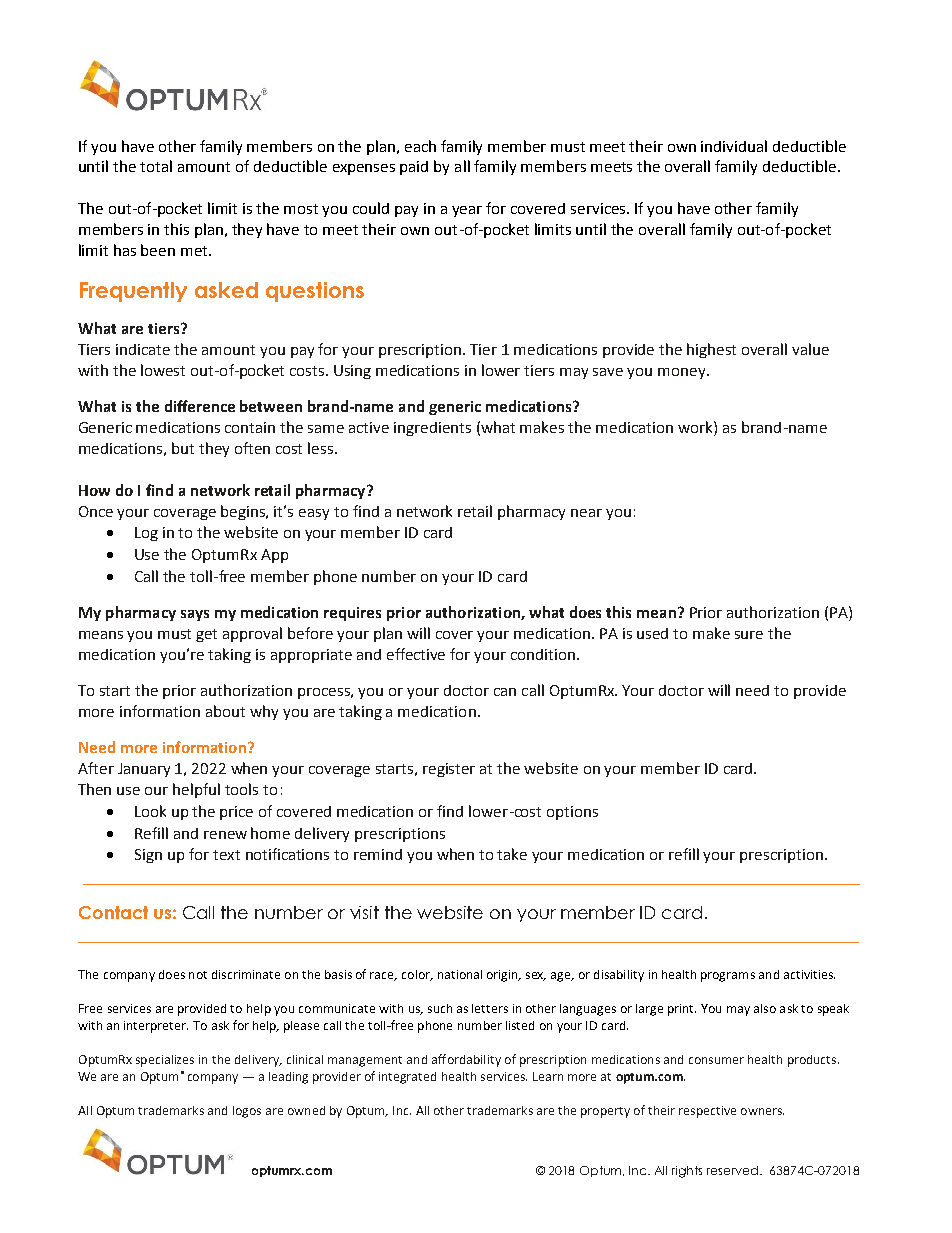 Image resolution: width=952 pixels, height=1233 pixels. I want to click on total, so click(156, 166).
